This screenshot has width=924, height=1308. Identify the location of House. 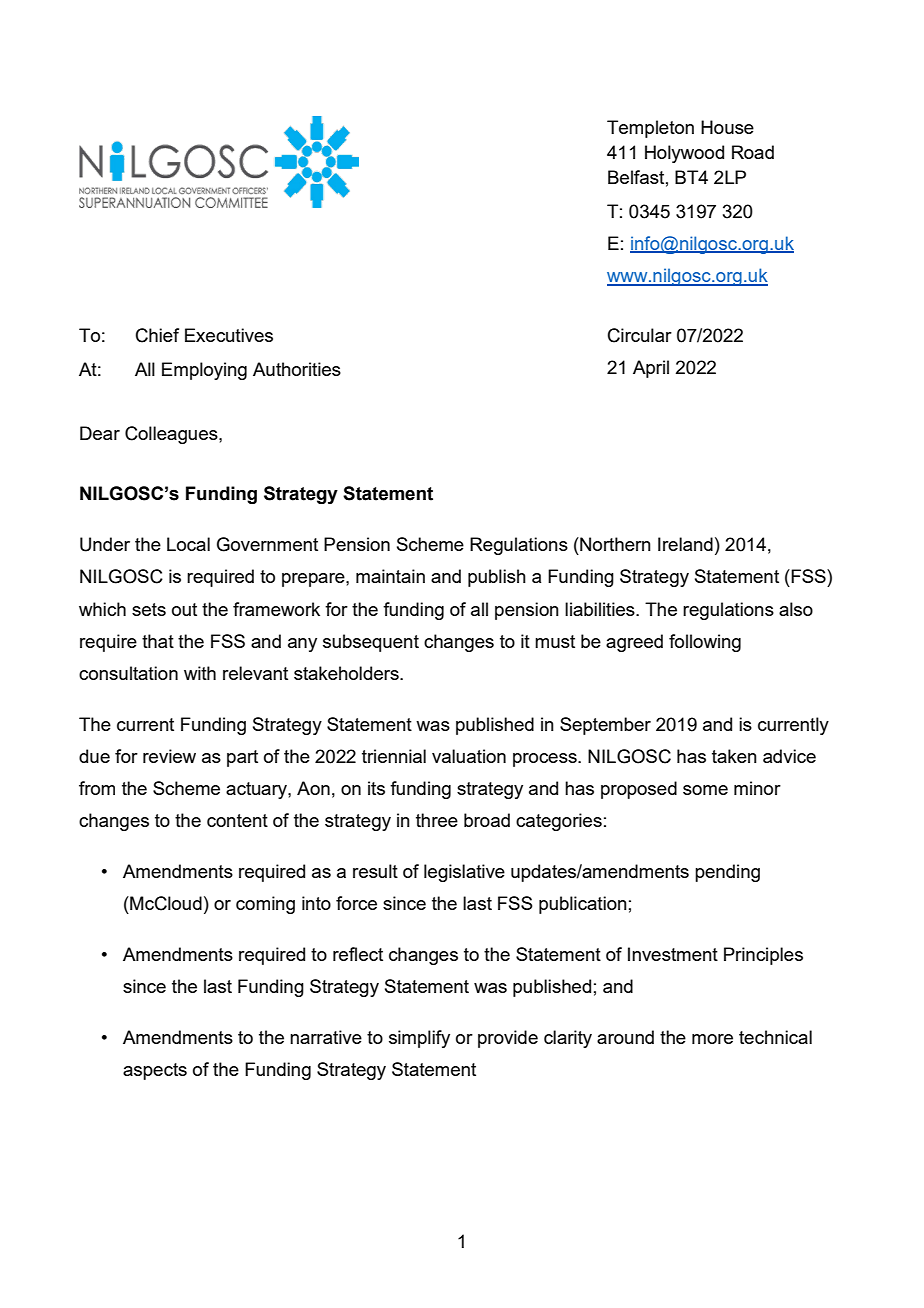
(727, 127).
